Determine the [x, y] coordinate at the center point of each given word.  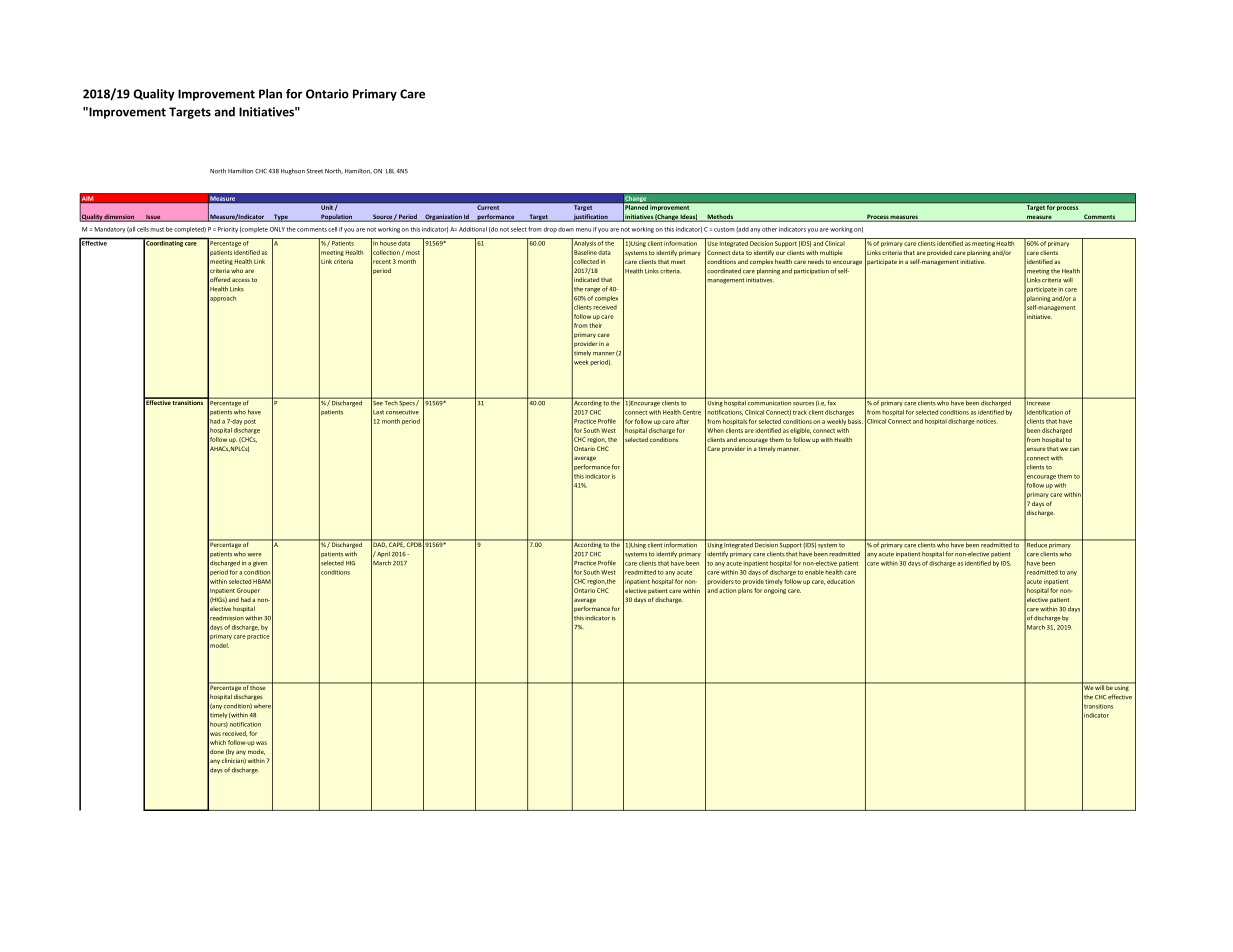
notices [987, 421]
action [727, 590]
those [258, 686]
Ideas [688, 217]
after [682, 421]
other [769, 229]
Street [315, 171]
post [250, 422]
